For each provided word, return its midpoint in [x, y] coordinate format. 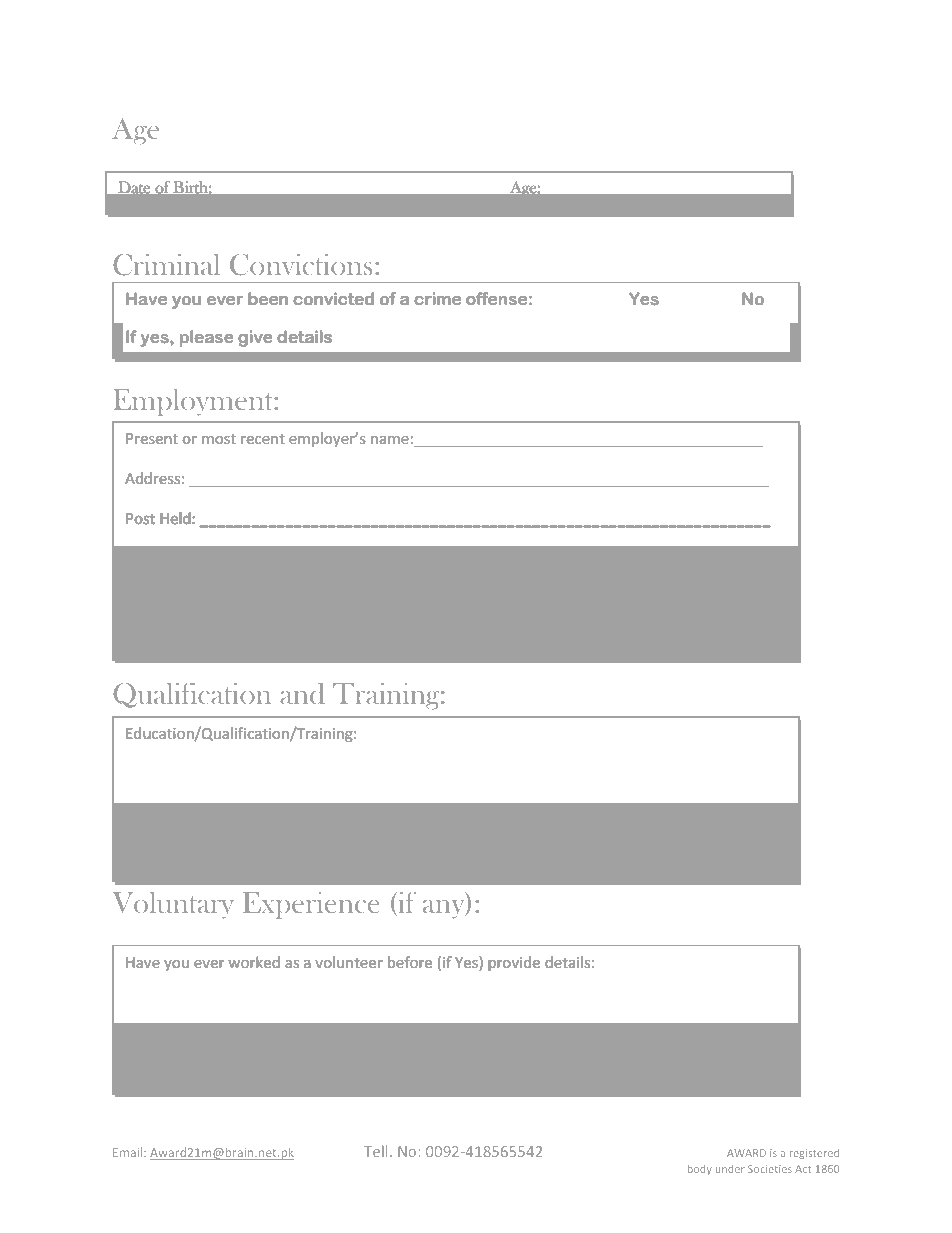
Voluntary [173, 905]
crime [437, 298]
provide [514, 963]
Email [129, 1152]
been [268, 298]
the [365, 597]
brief [234, 597]
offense [496, 298]
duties [402, 597]
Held [175, 518]
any [445, 909]
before [410, 962]
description [293, 598]
